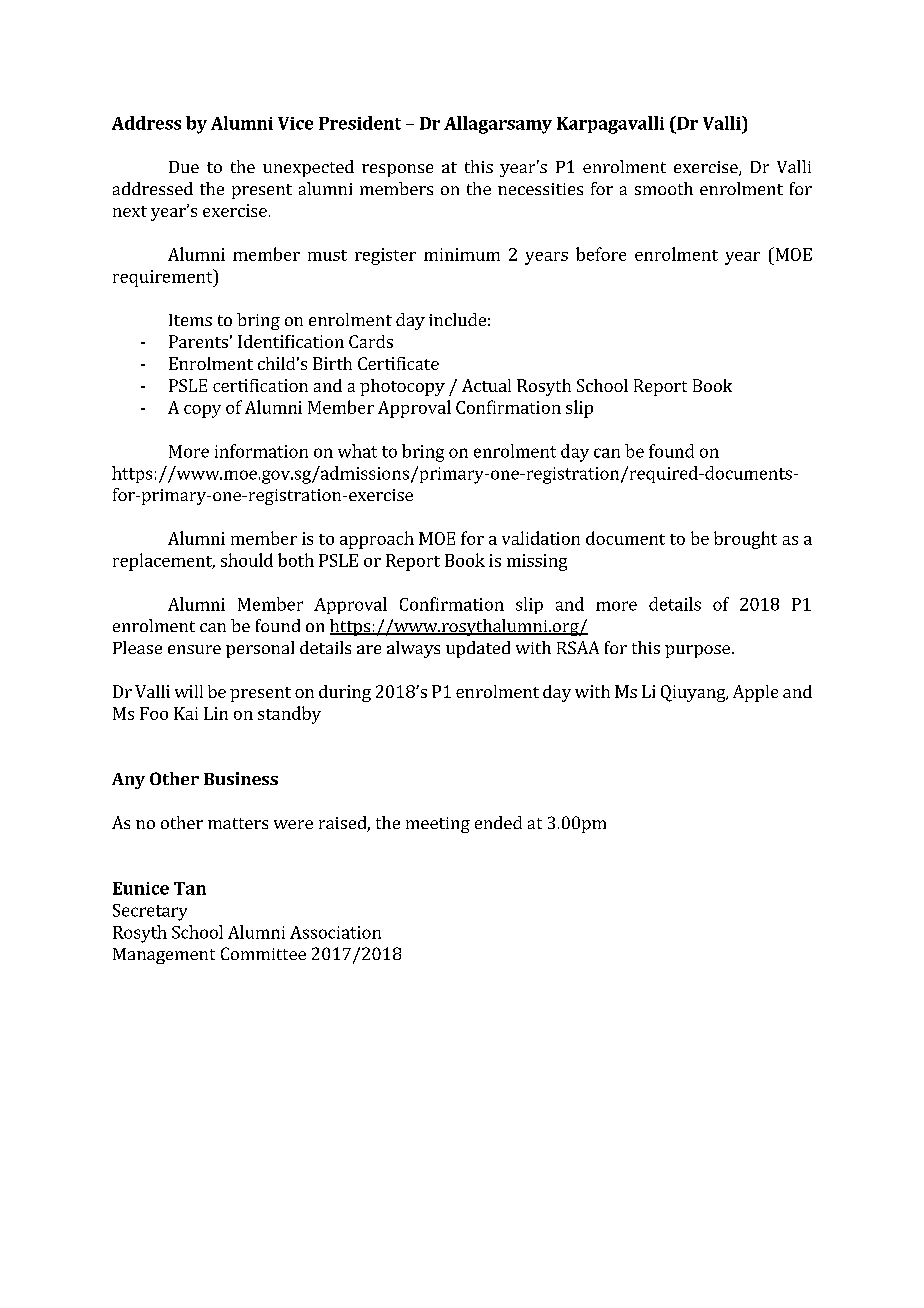  What do you see at coordinates (397, 170) in the screenshot?
I see `response` at bounding box center [397, 170].
